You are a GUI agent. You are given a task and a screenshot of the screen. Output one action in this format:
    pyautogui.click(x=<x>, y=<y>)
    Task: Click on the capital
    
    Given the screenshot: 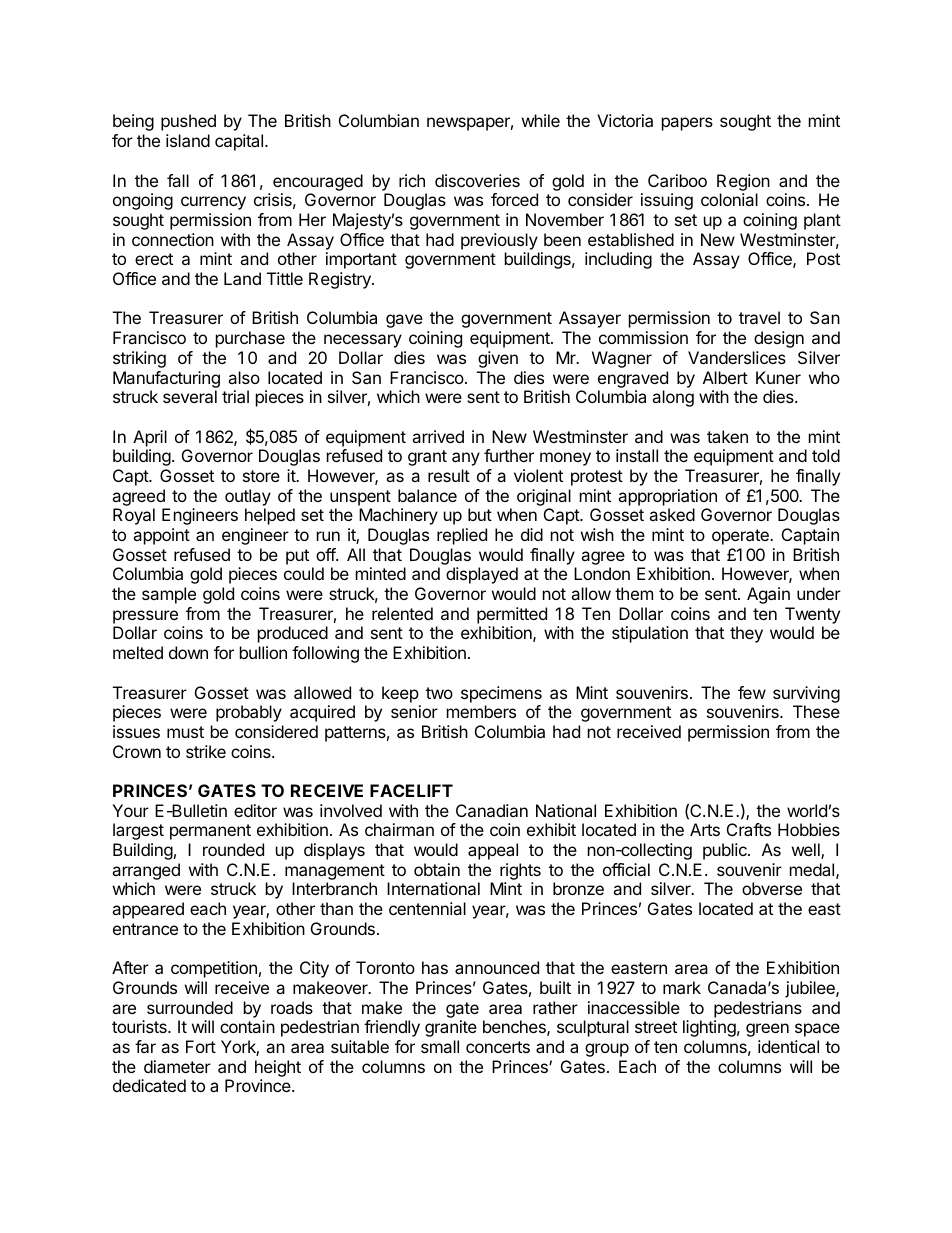 What is the action you would take?
    pyautogui.click(x=240, y=142)
